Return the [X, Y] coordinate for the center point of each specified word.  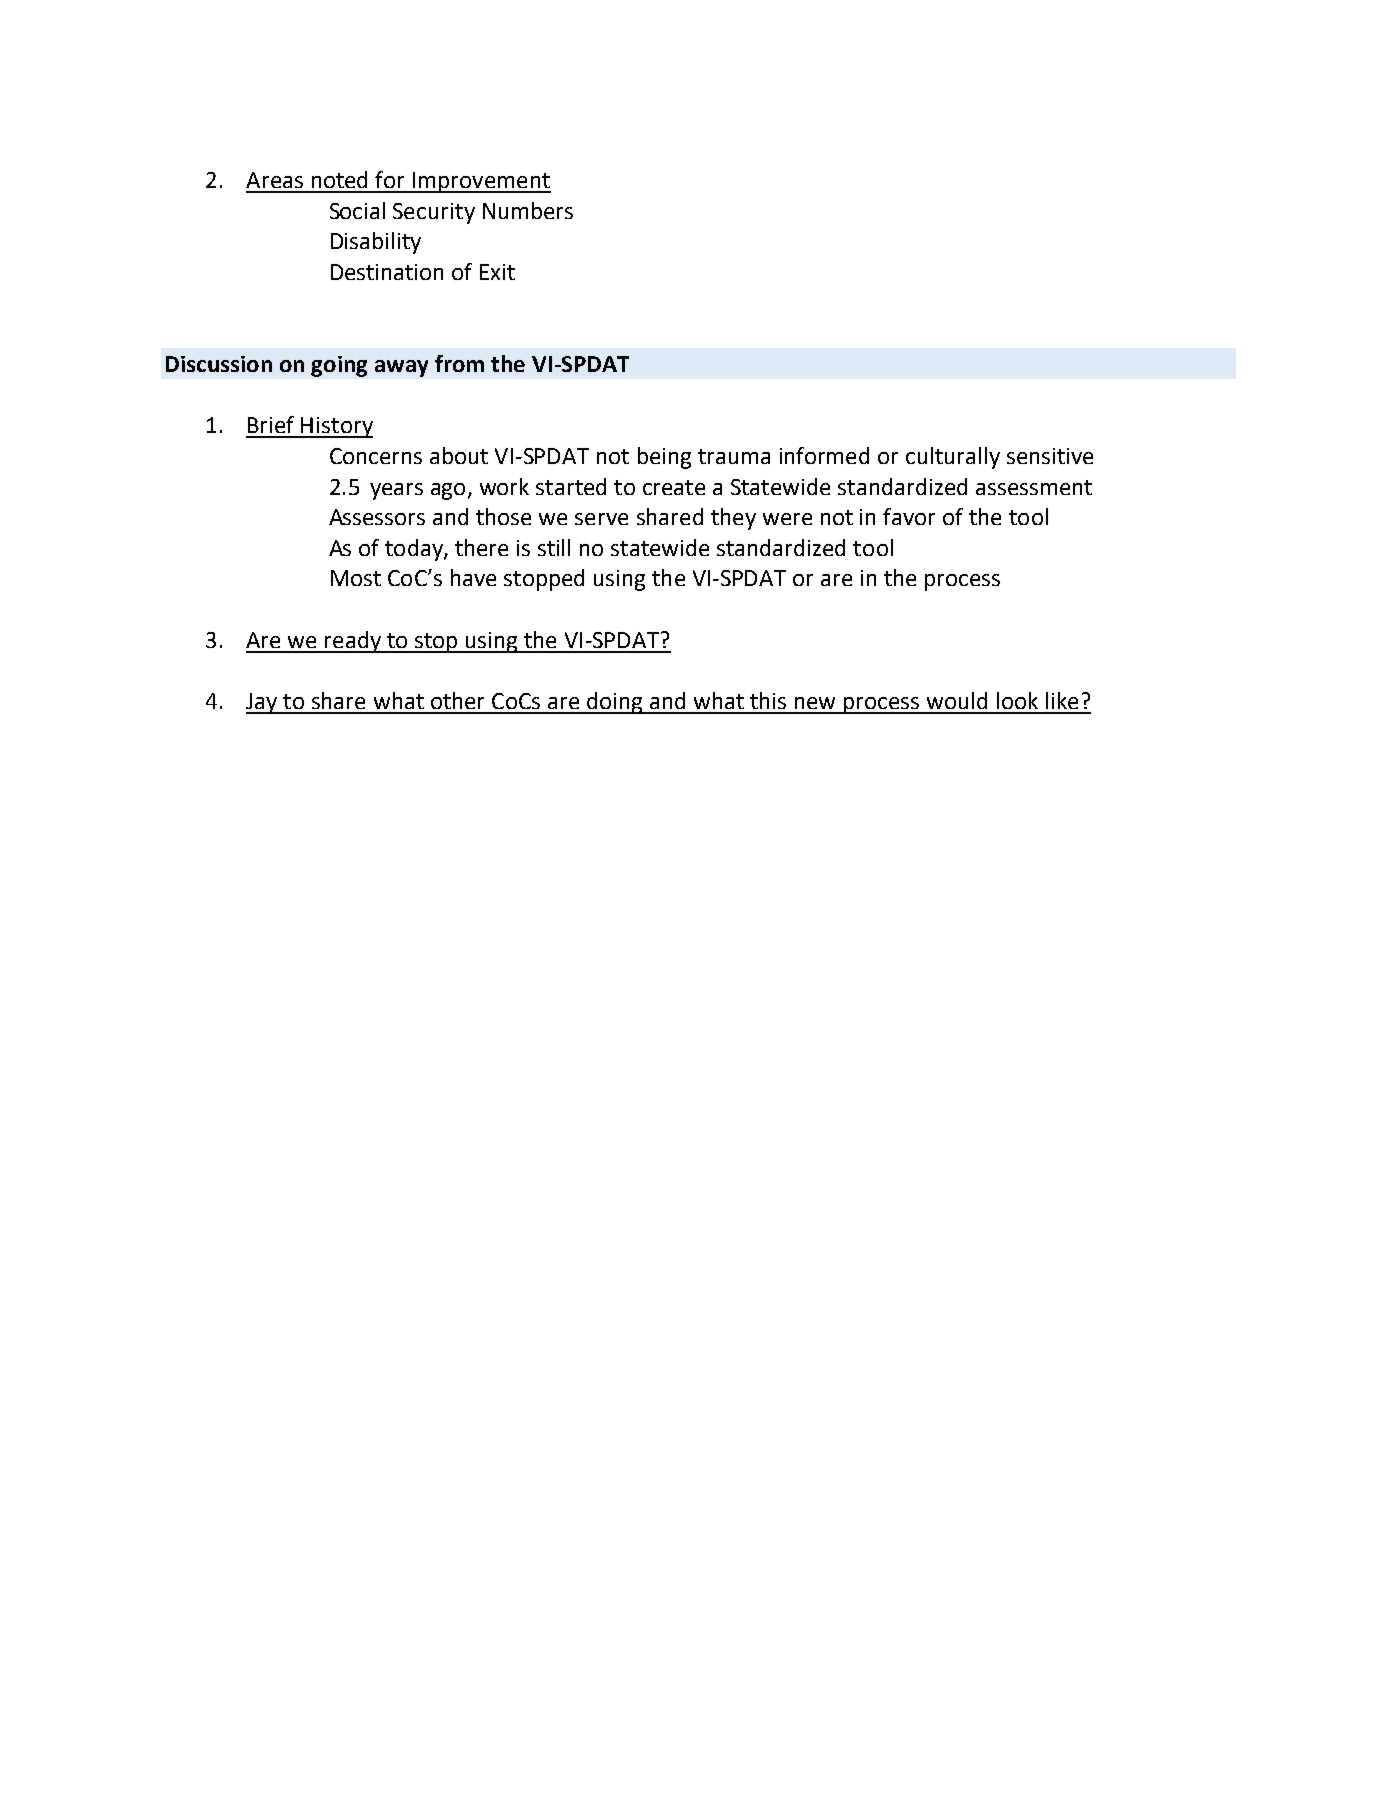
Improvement [481, 182]
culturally [953, 458]
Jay [263, 703]
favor [909, 516]
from [459, 363]
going [339, 366]
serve [601, 519]
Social [357, 210]
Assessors [377, 517]
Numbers [528, 210]
